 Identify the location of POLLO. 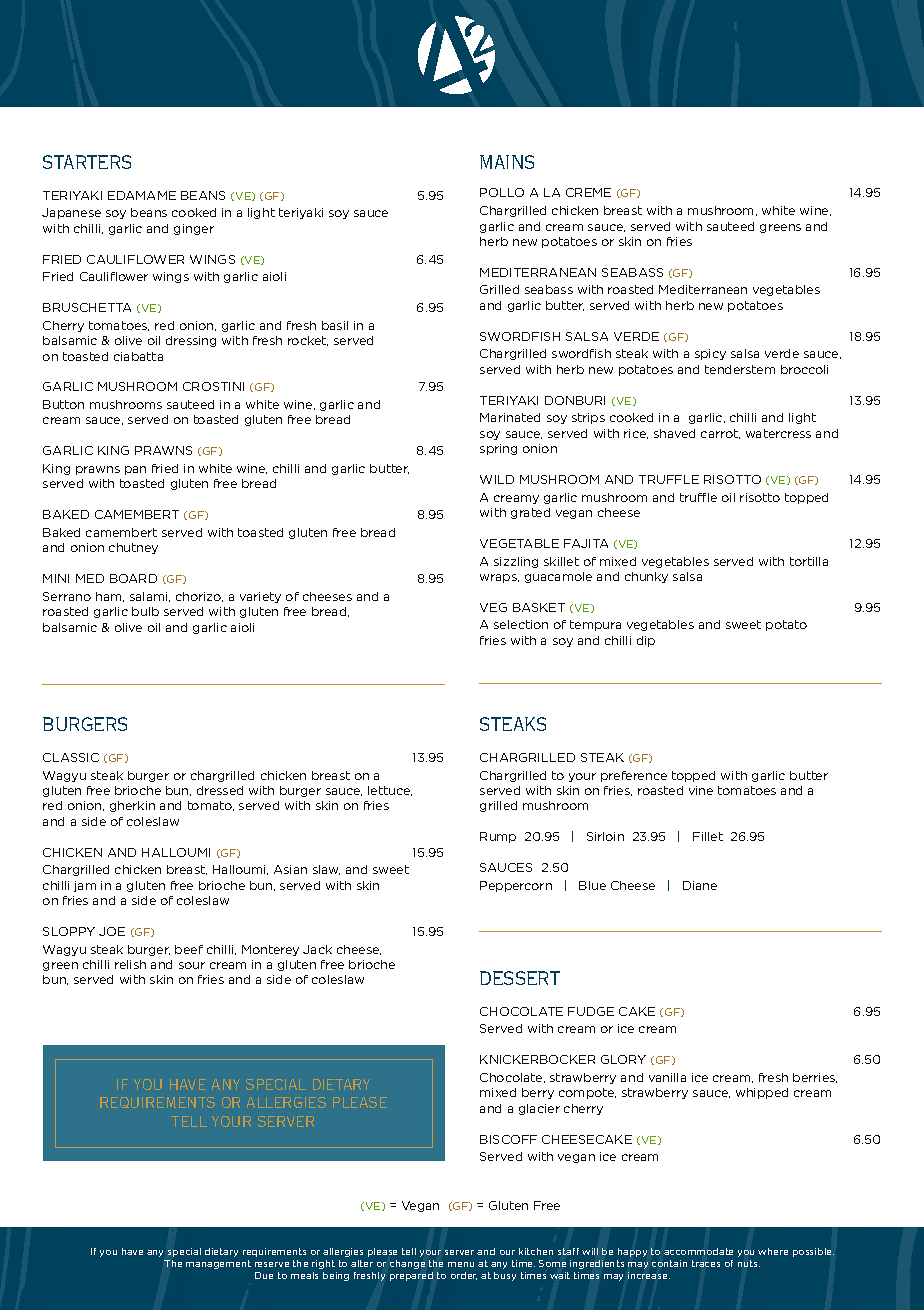
(502, 192).
